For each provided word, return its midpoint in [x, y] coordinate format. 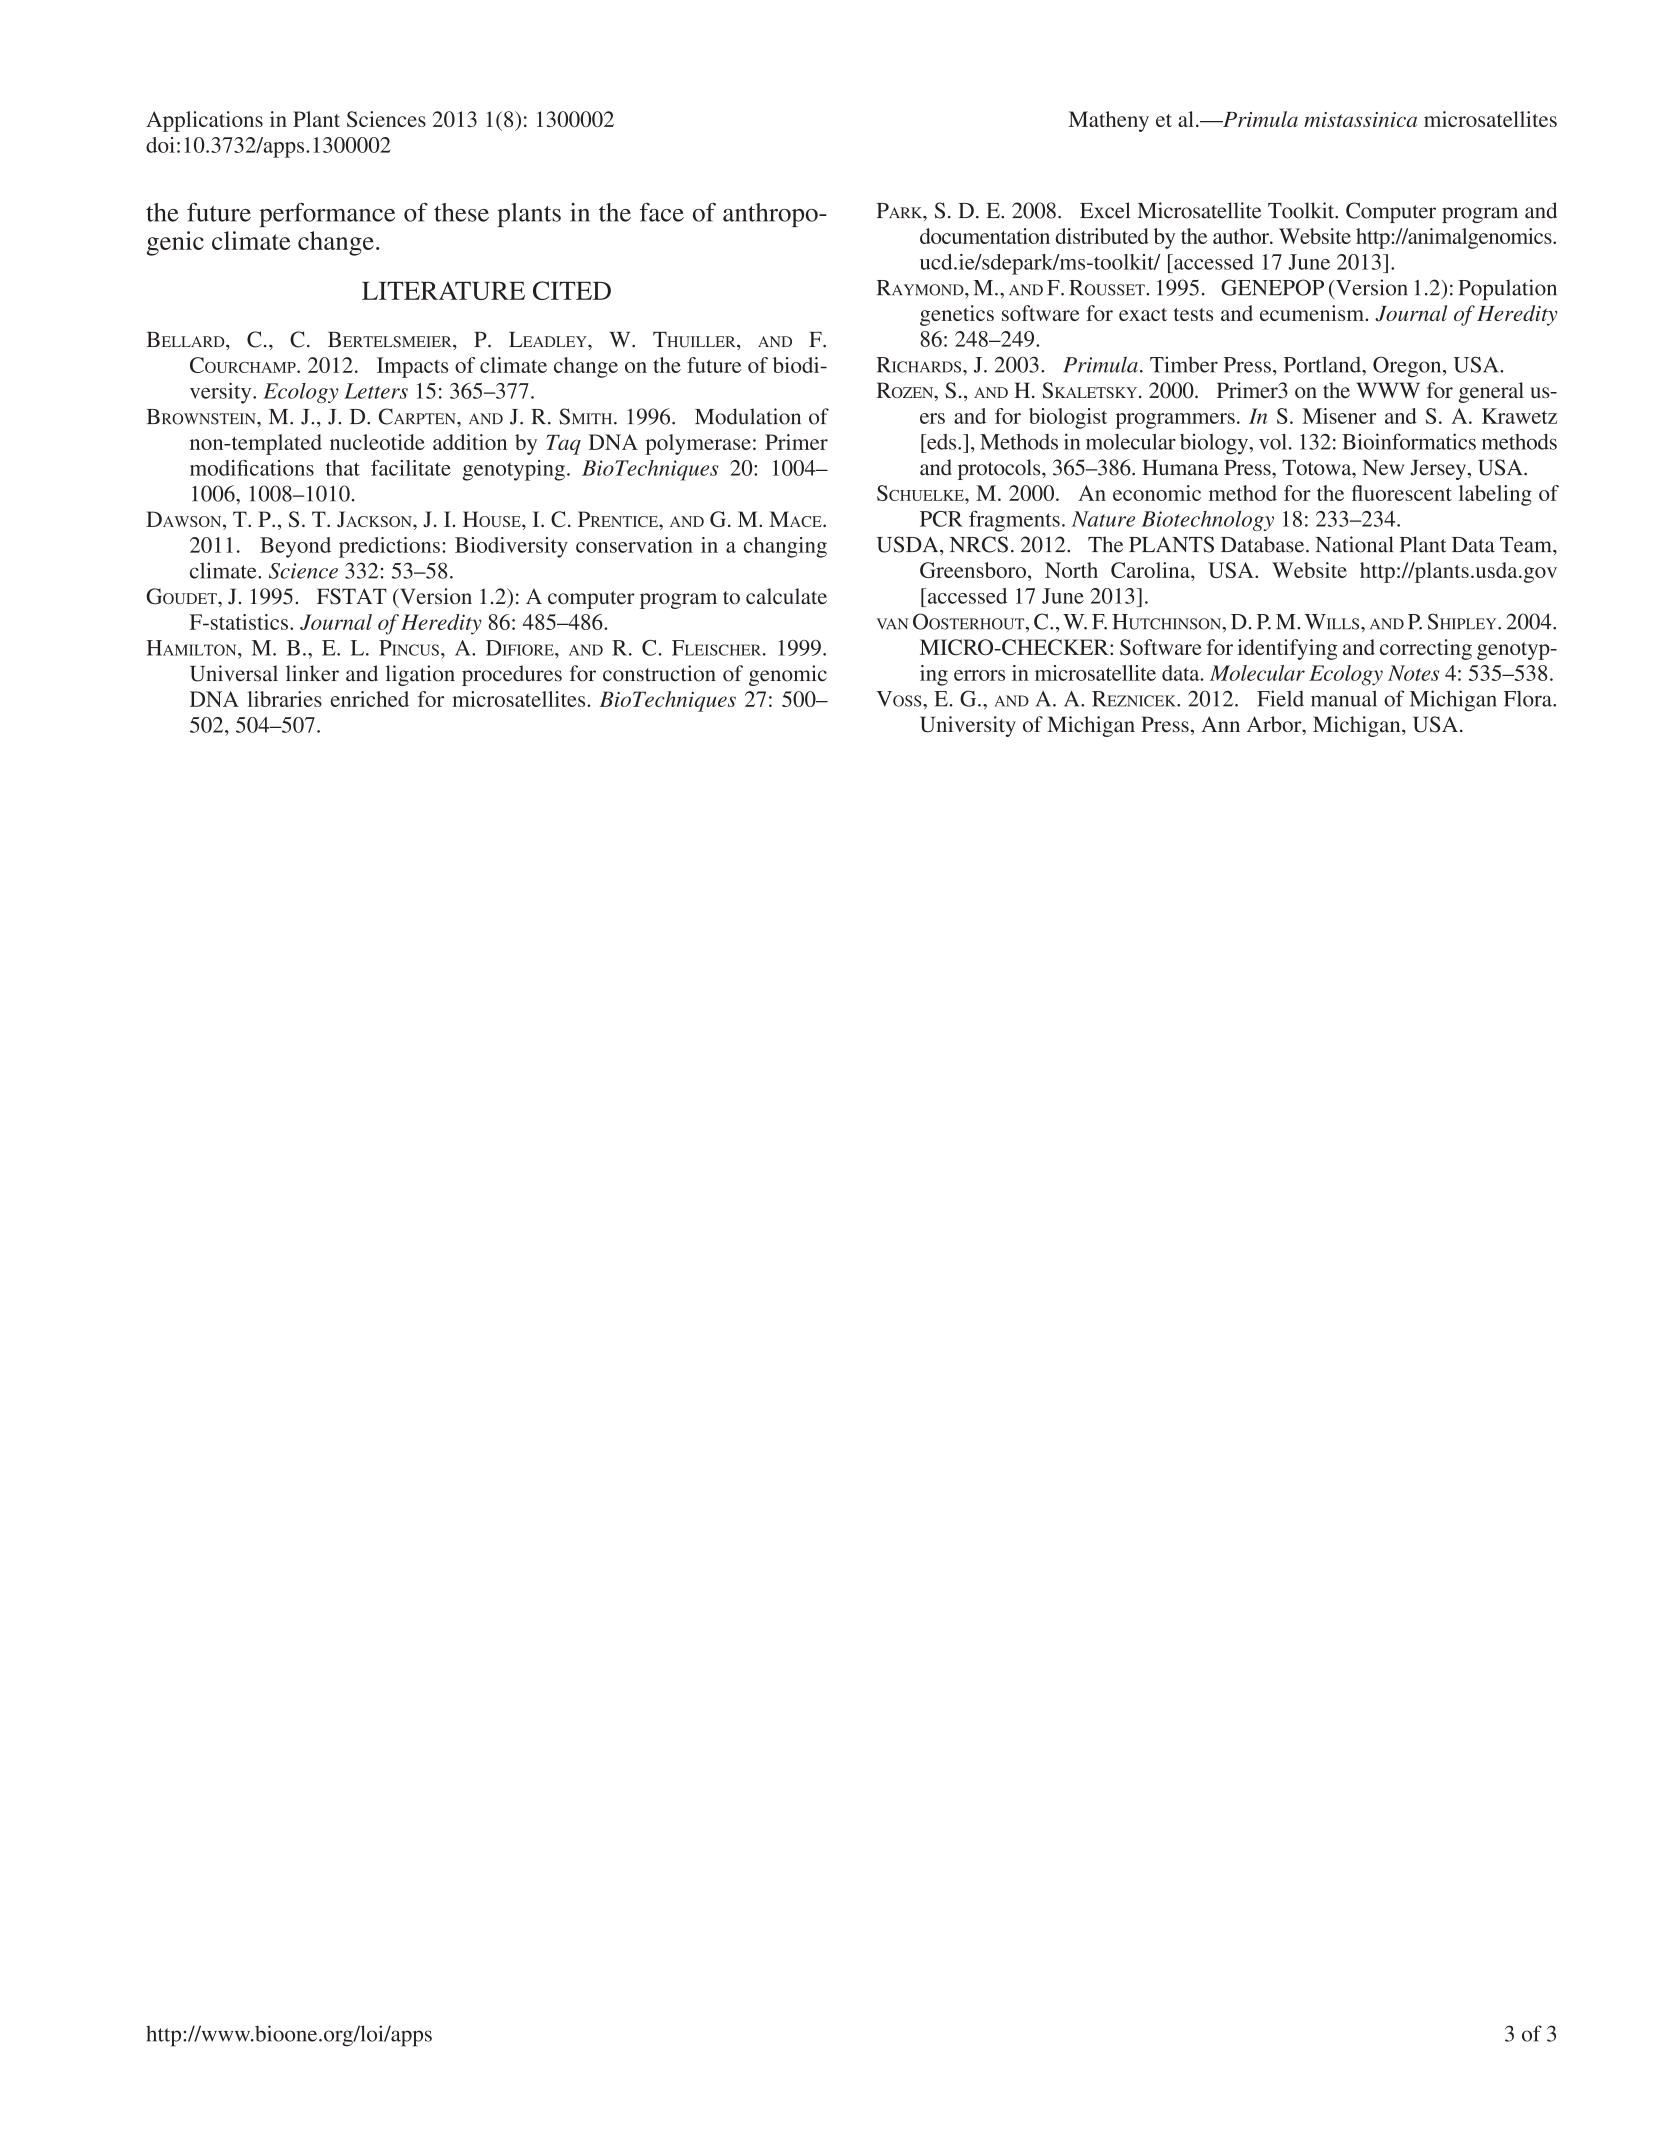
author [1242, 236]
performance [327, 215]
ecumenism [1313, 313]
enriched [370, 699]
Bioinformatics [1409, 441]
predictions [389, 547]
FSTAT [352, 596]
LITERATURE [443, 291]
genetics [957, 315]
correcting [1426, 649]
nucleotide [377, 442]
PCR [941, 519]
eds [942, 442]
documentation [985, 236]
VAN [892, 623]
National [1355, 544]
